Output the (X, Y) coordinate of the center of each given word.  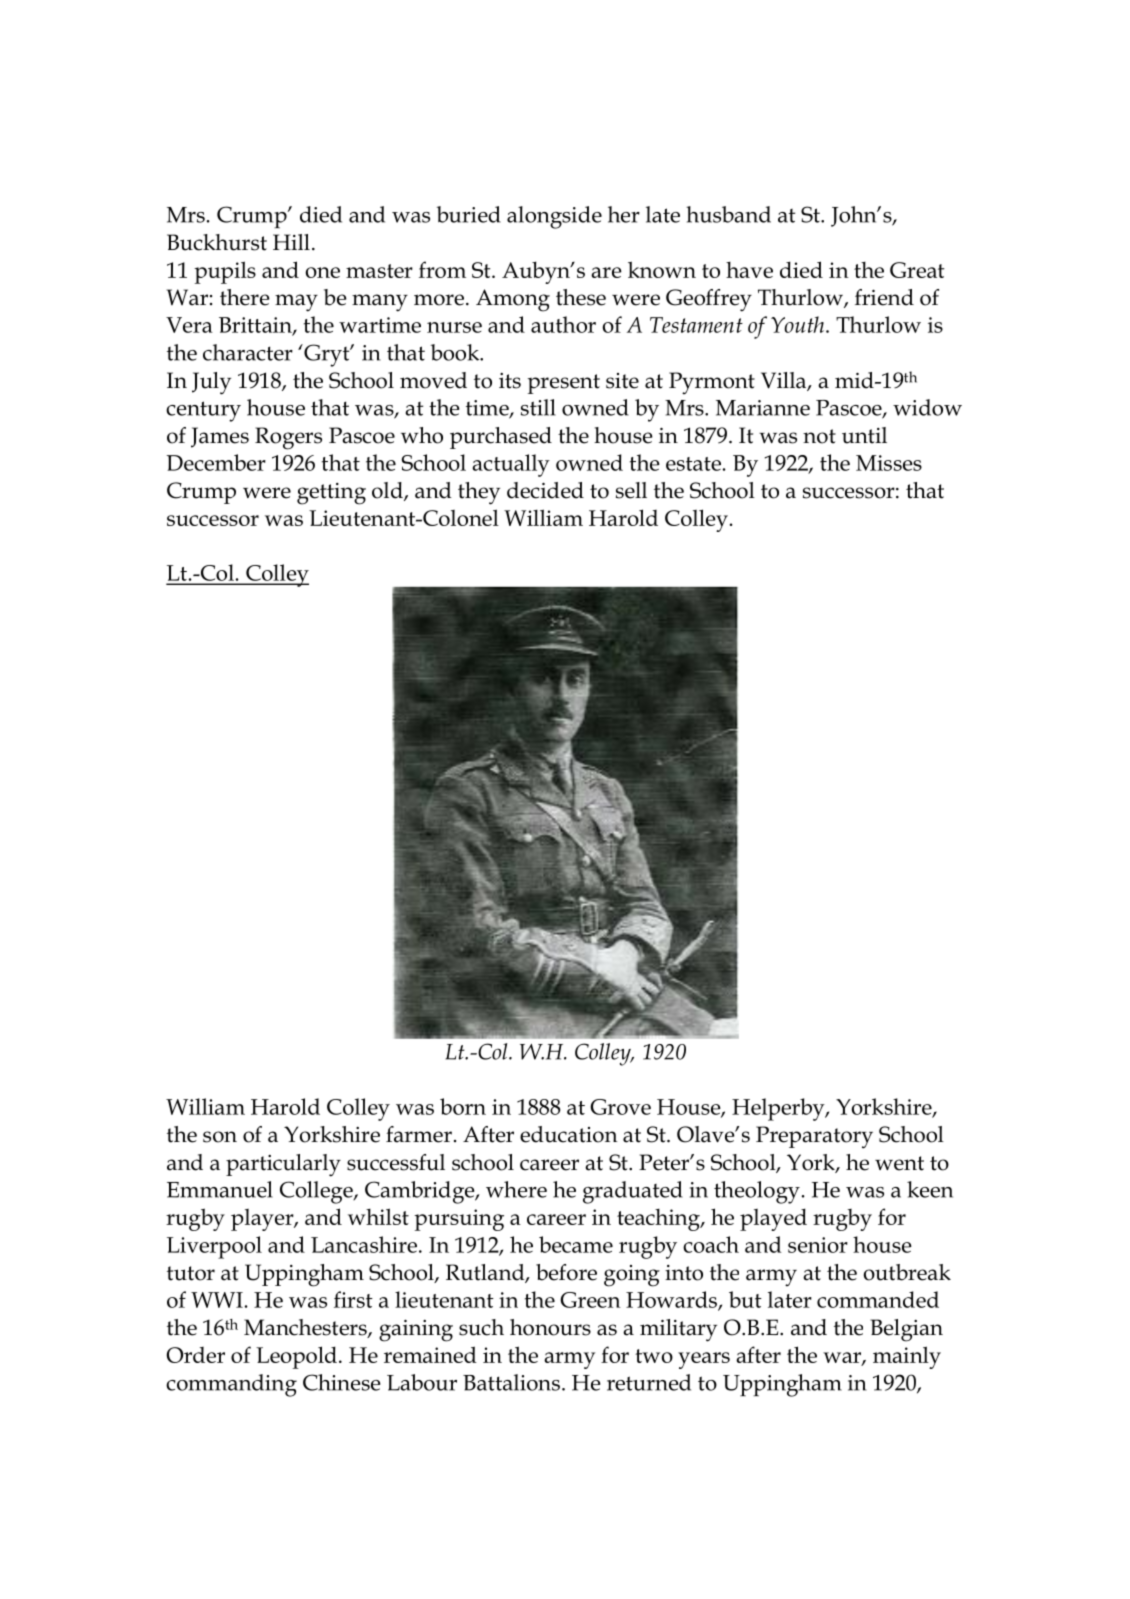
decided (545, 490)
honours (550, 1327)
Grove (620, 1107)
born (463, 1106)
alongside (554, 217)
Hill (291, 242)
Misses (889, 463)
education (569, 1134)
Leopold (296, 1357)
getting (331, 494)
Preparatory (814, 1137)
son (220, 1137)
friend (884, 297)
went (899, 1163)
